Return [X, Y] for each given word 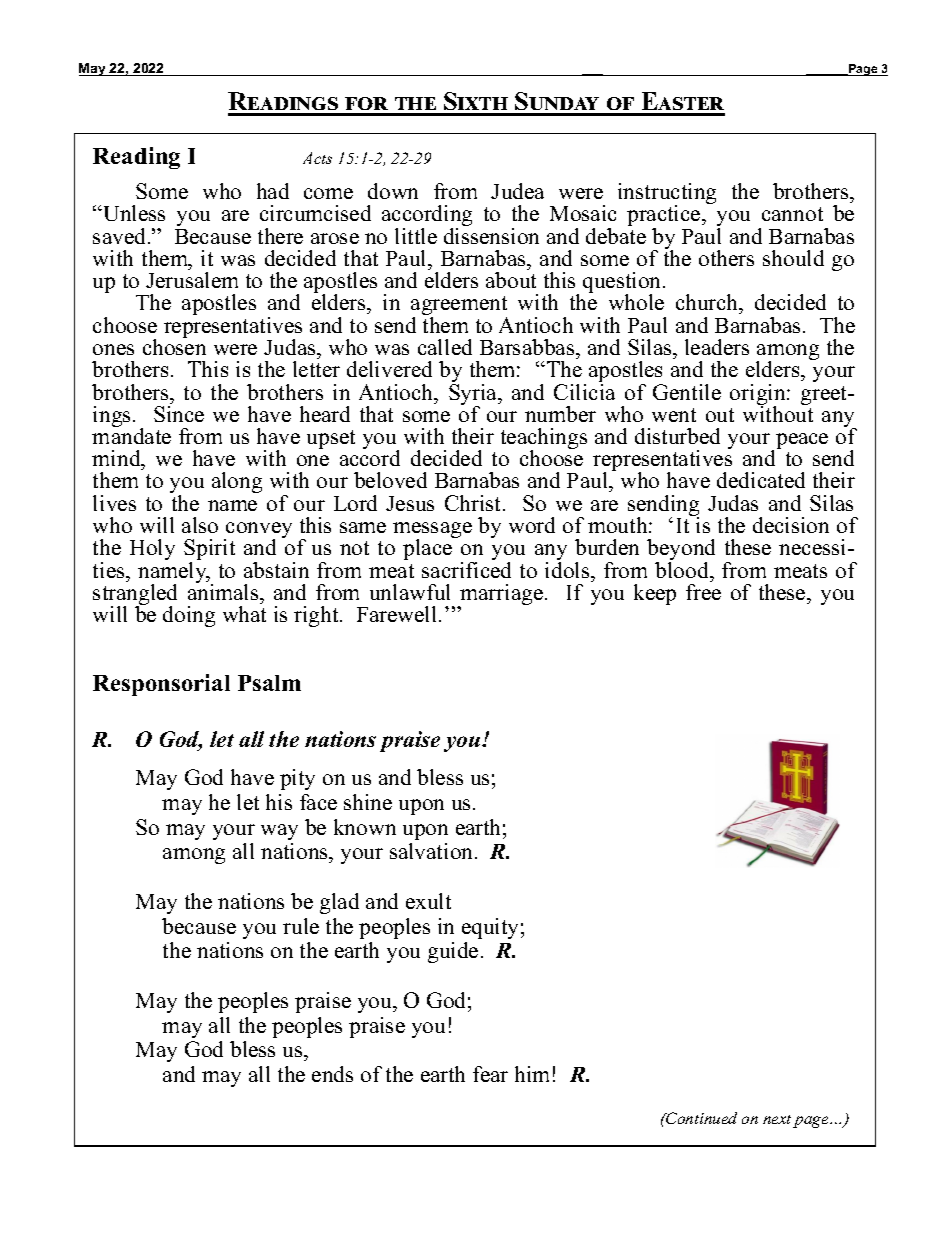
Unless [133, 213]
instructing [667, 195]
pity [297, 779]
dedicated [761, 480]
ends [332, 1074]
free [703, 590]
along [237, 482]
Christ [474, 503]
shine [368, 802]
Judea [517, 191]
